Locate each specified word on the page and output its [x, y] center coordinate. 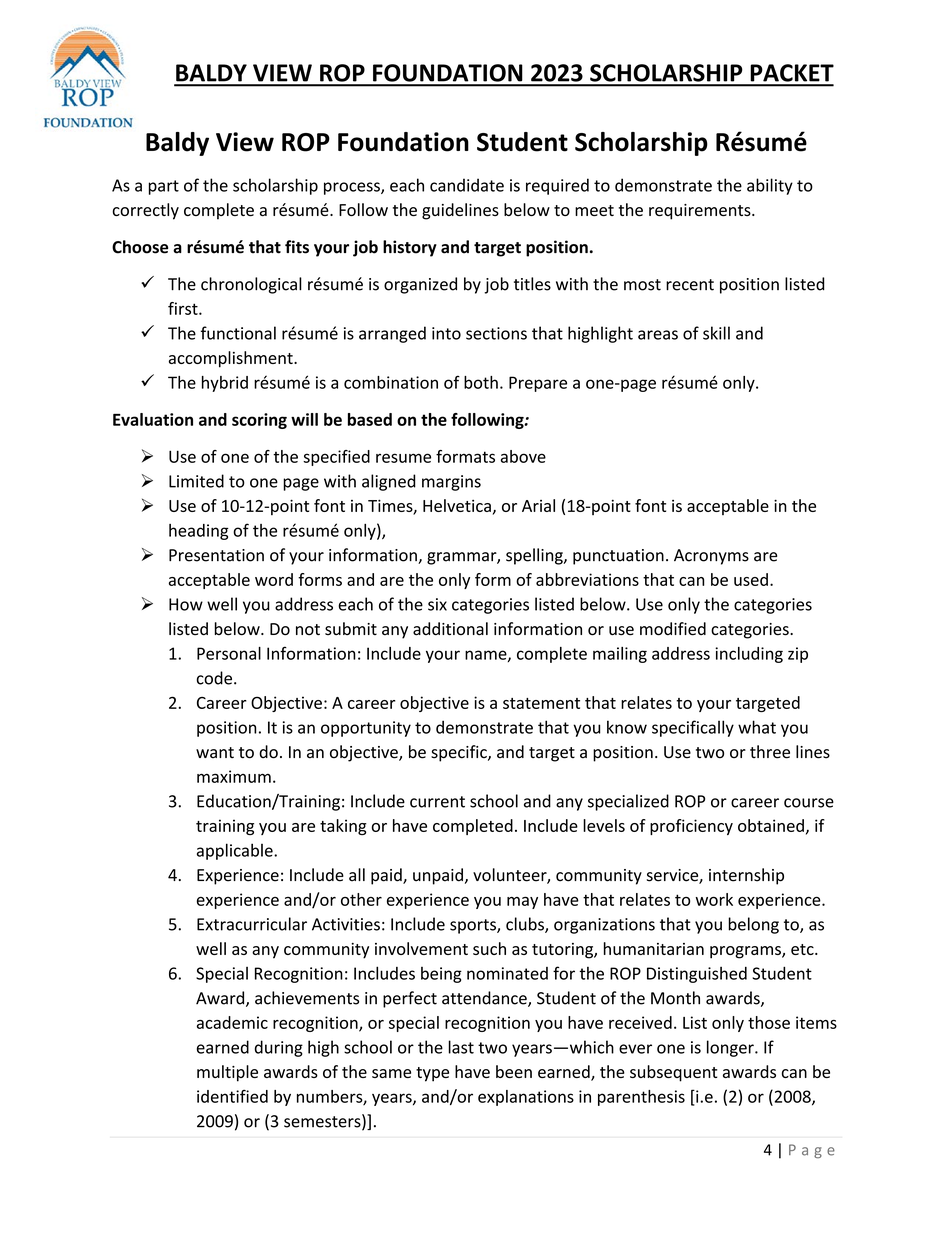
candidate [467, 185]
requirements [701, 212]
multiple [227, 1073]
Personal [229, 653]
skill [716, 333]
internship [746, 876]
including [749, 655]
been [514, 1071]
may [522, 902]
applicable [236, 851]
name [487, 656]
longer [731, 1048]
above [523, 456]
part [164, 187]
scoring [259, 421]
